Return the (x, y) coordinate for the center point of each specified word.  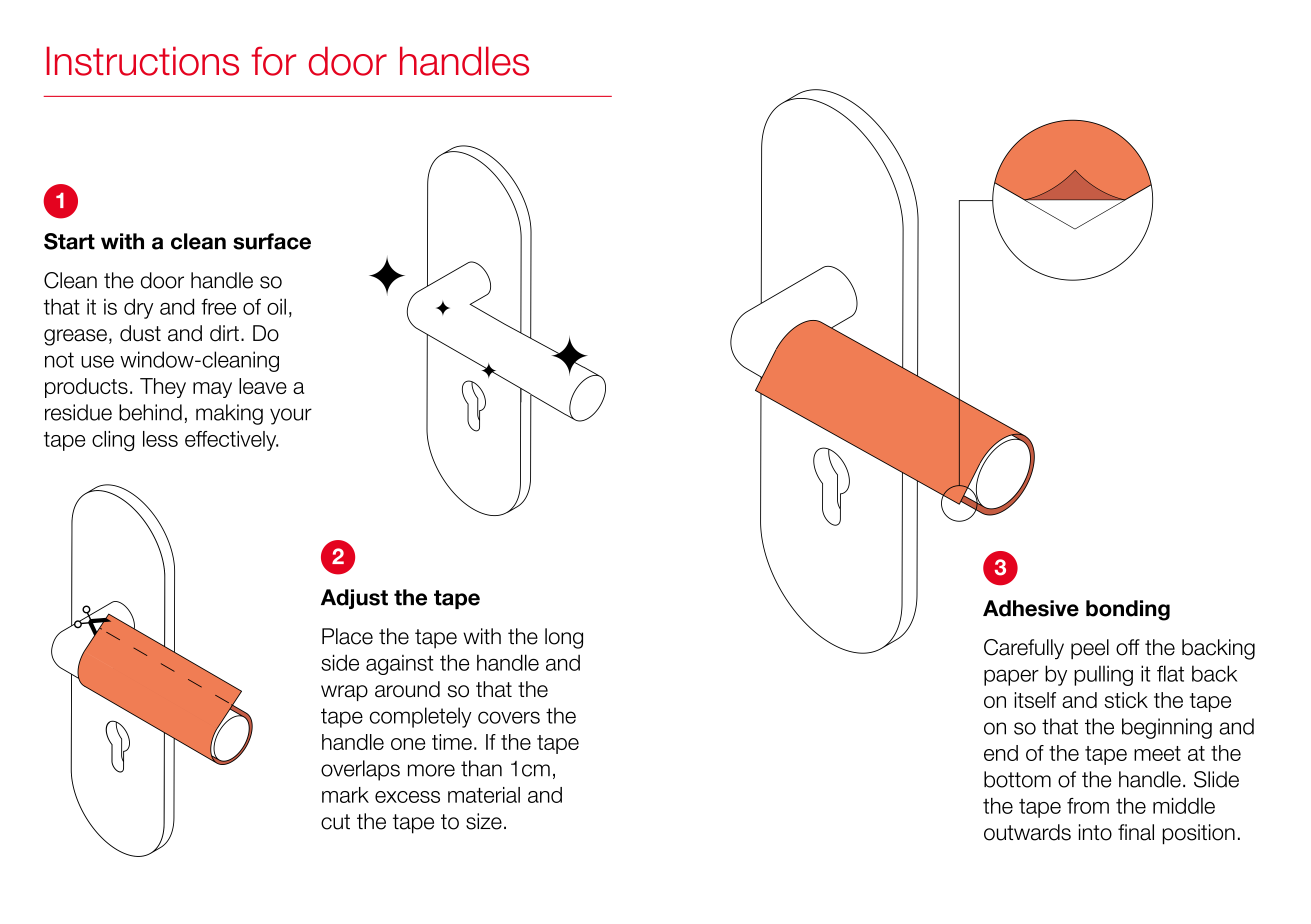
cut (335, 822)
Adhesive (1031, 608)
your (291, 416)
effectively (231, 441)
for (273, 61)
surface (272, 241)
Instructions (143, 61)
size (484, 821)
